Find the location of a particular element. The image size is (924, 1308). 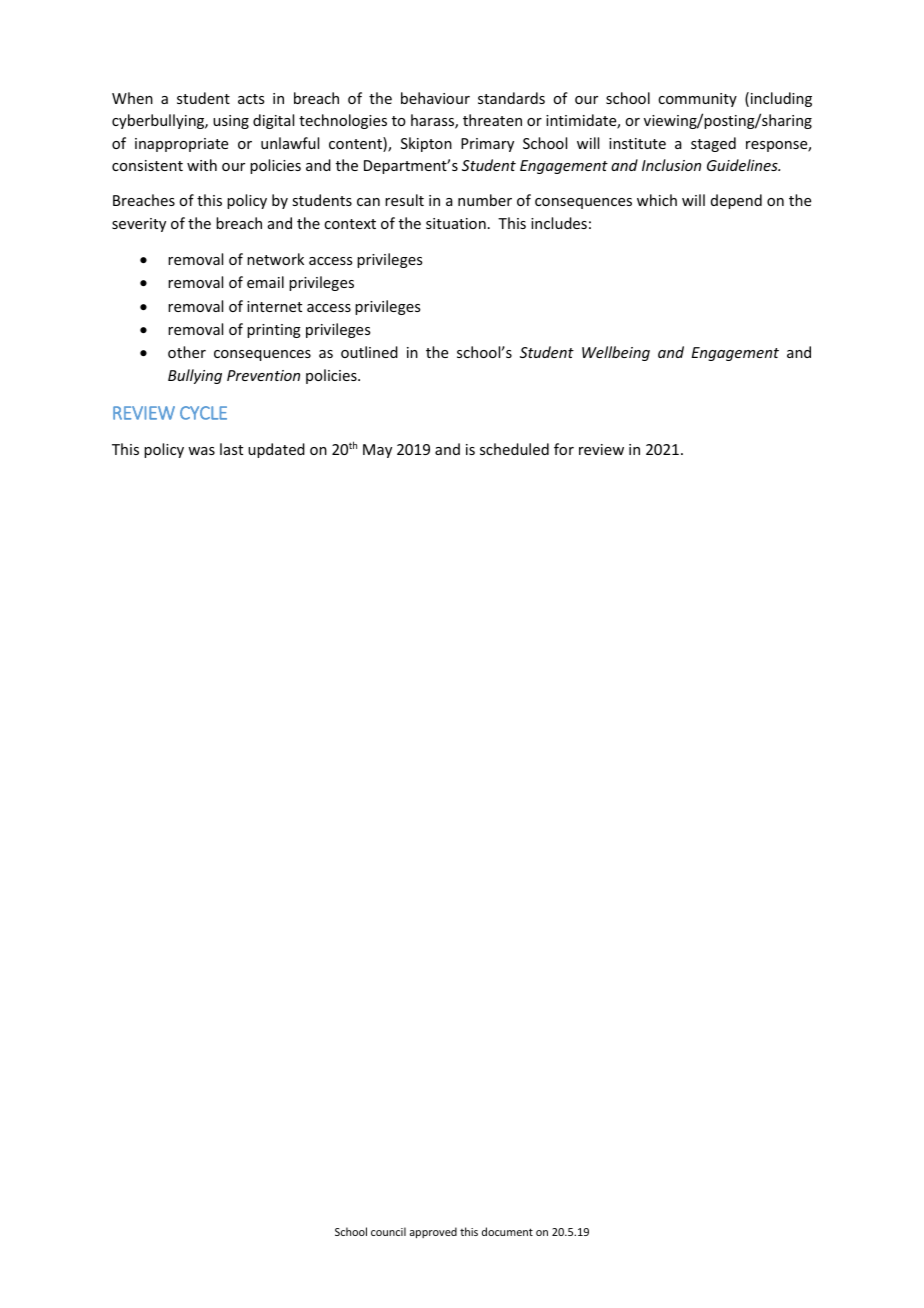

institute is located at coordinates (637, 143).
